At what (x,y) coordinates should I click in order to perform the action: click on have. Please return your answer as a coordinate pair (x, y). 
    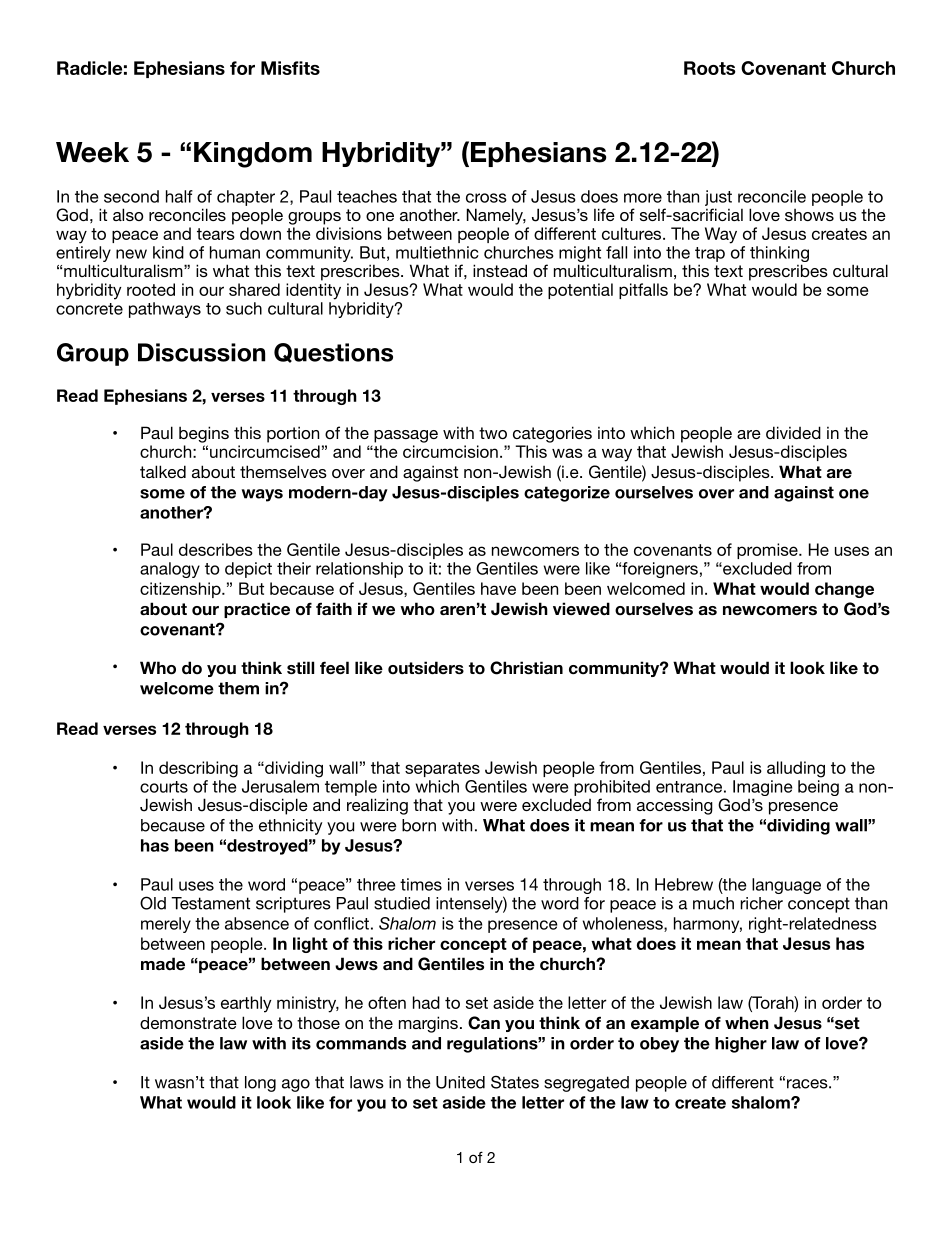
    Looking at the image, I should click on (498, 588).
